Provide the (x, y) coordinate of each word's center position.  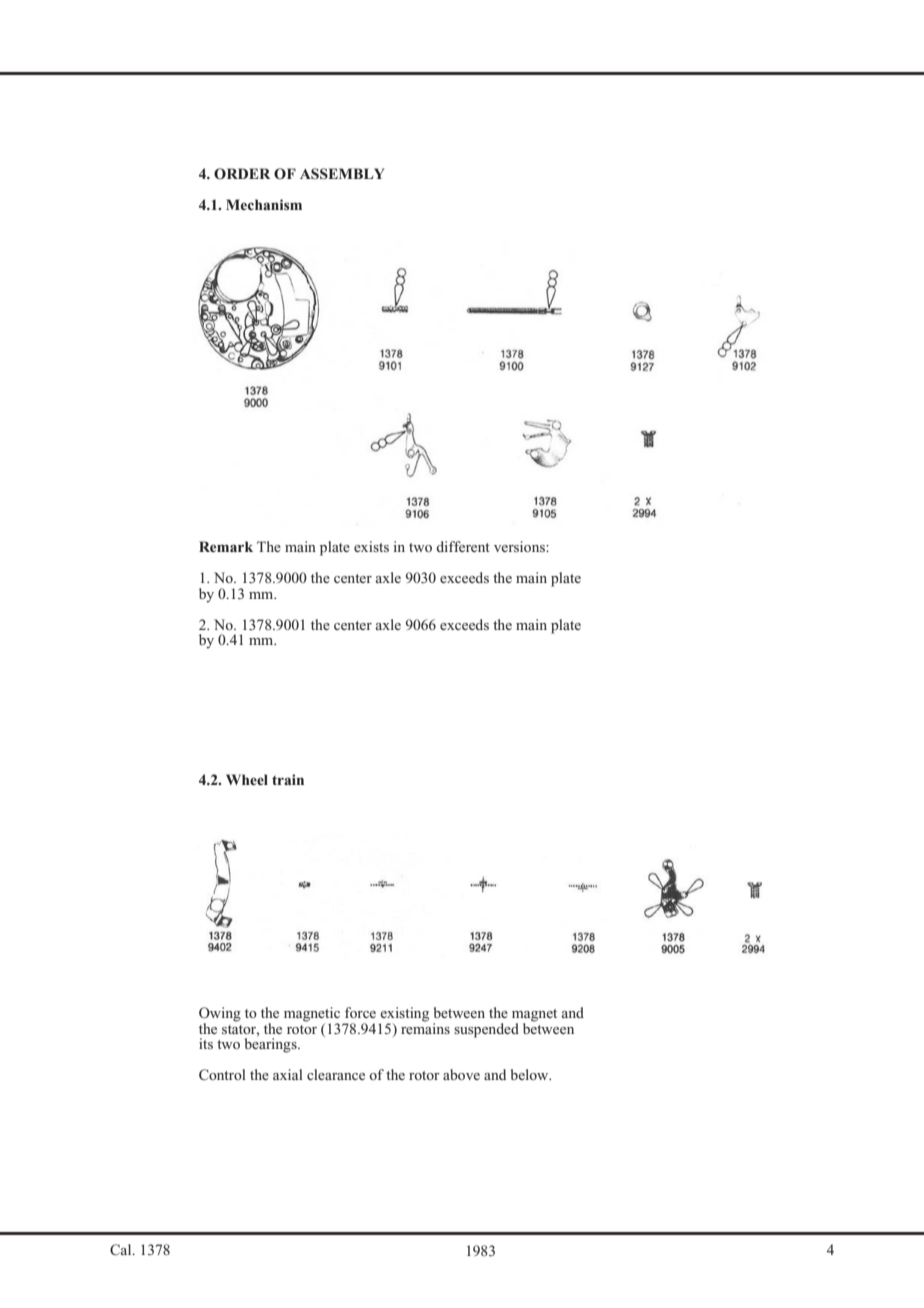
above (461, 1074)
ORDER (242, 174)
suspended (486, 1030)
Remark (226, 546)
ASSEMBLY (342, 173)
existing (404, 1015)
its (206, 1043)
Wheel (247, 779)
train (288, 779)
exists (371, 546)
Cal (122, 1250)
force (360, 1012)
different (463, 546)
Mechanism (264, 204)
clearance (336, 1074)
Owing (220, 1015)
